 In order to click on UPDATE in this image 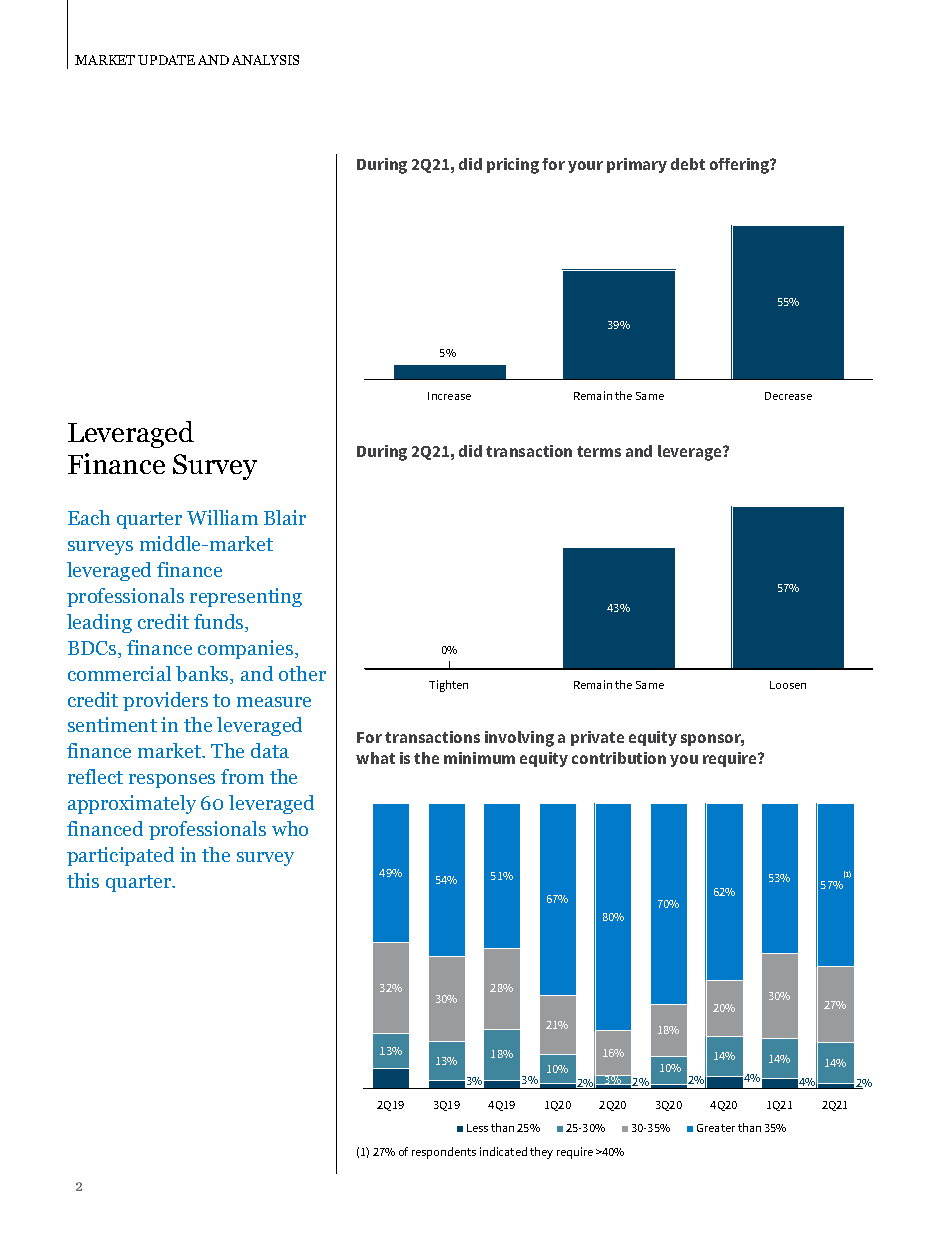, I will do `click(166, 60)`.
